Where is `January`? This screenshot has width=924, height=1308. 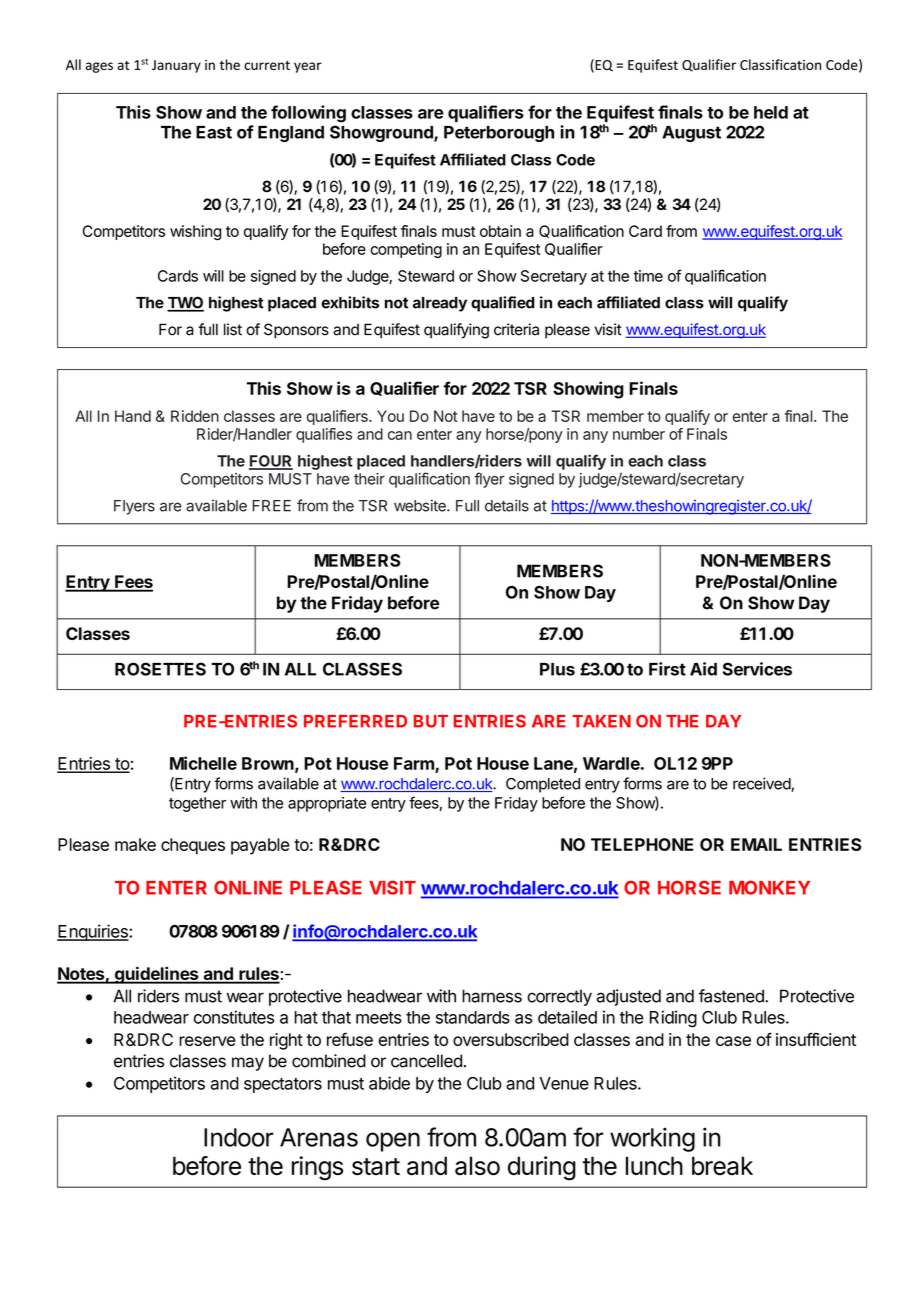
January is located at coordinates (176, 66).
